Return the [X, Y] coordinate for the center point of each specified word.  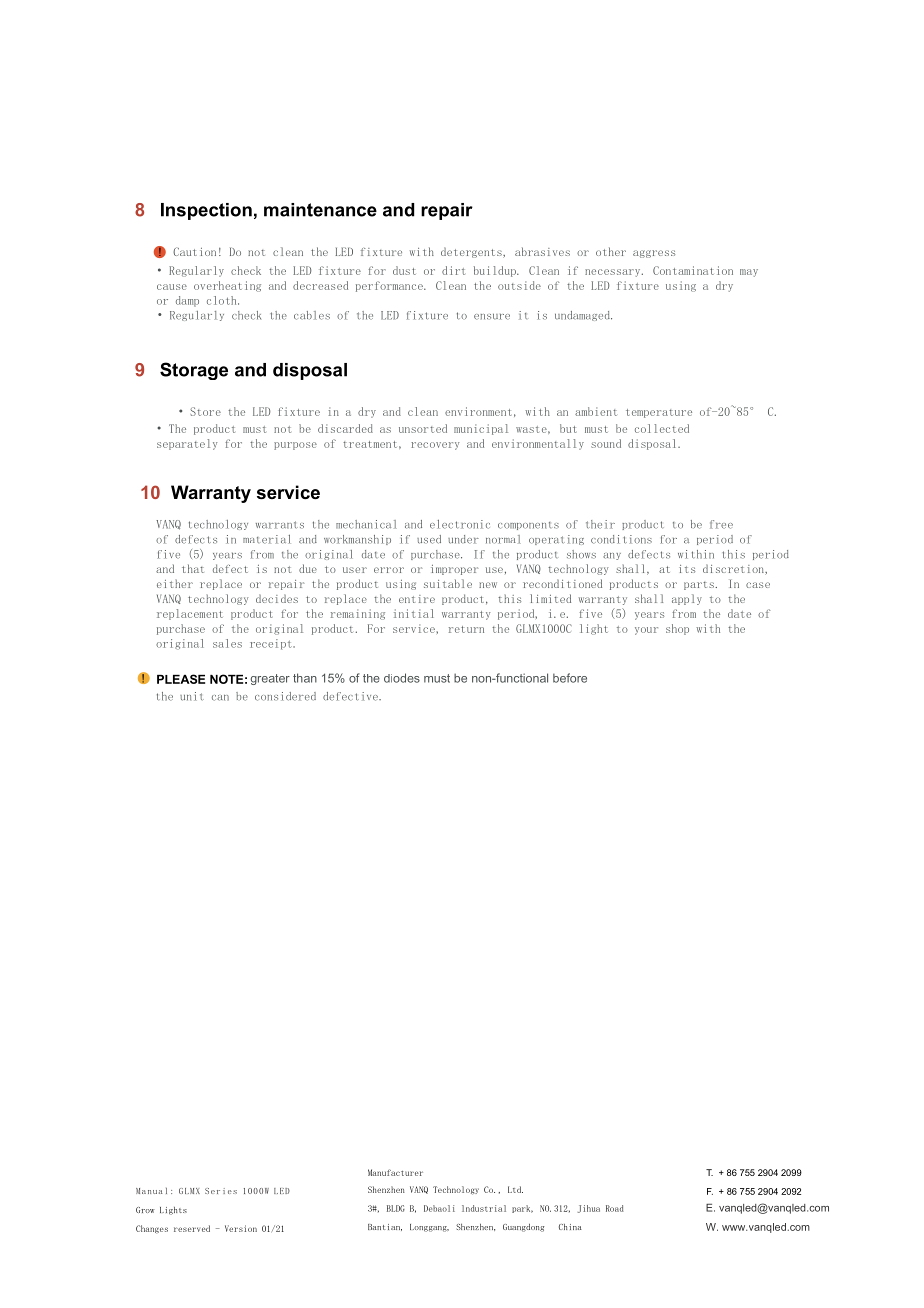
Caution [194, 251]
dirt [453, 270]
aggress [654, 254]
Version [241, 1228]
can [220, 698]
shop [677, 629]
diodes [402, 678]
